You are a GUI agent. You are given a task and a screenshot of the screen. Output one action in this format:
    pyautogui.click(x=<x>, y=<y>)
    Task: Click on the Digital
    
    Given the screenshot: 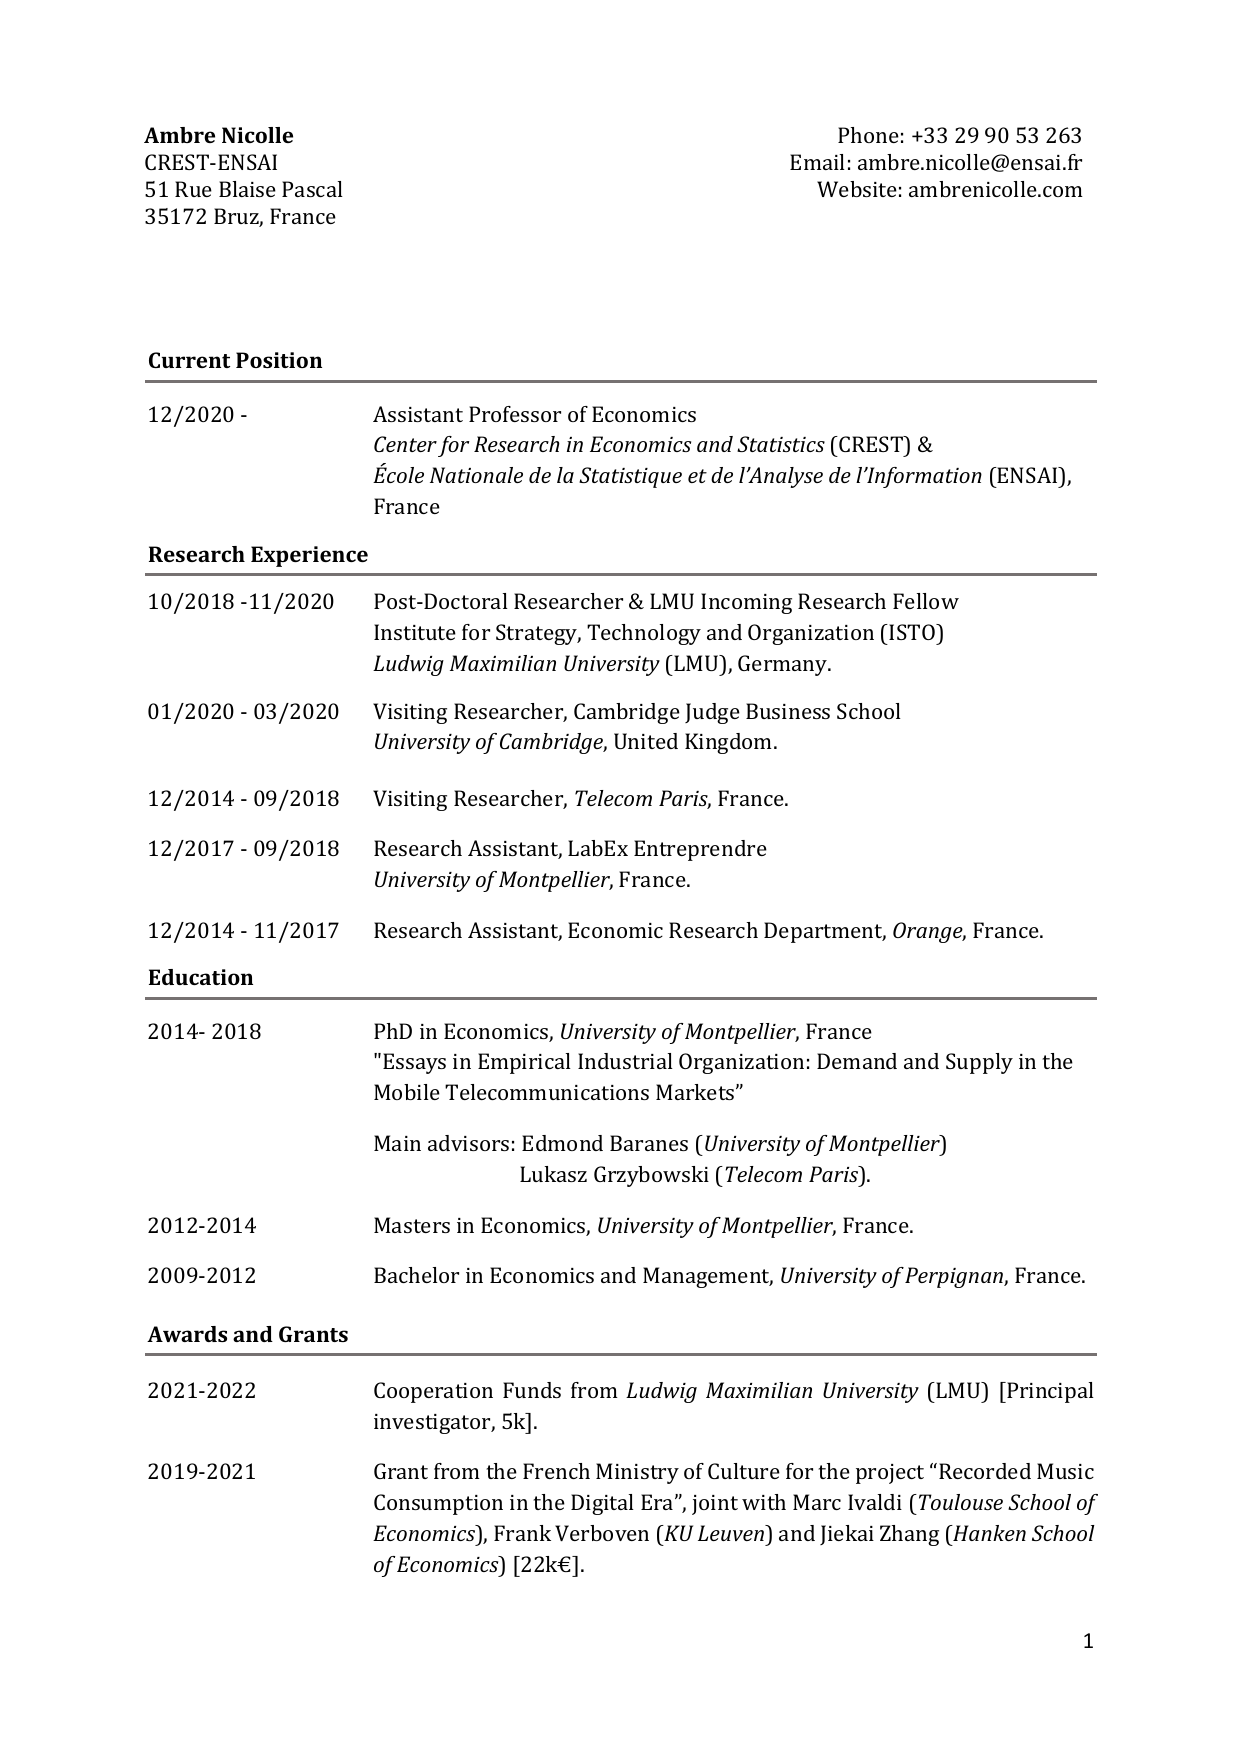 What is the action you would take?
    pyautogui.click(x=602, y=1504)
